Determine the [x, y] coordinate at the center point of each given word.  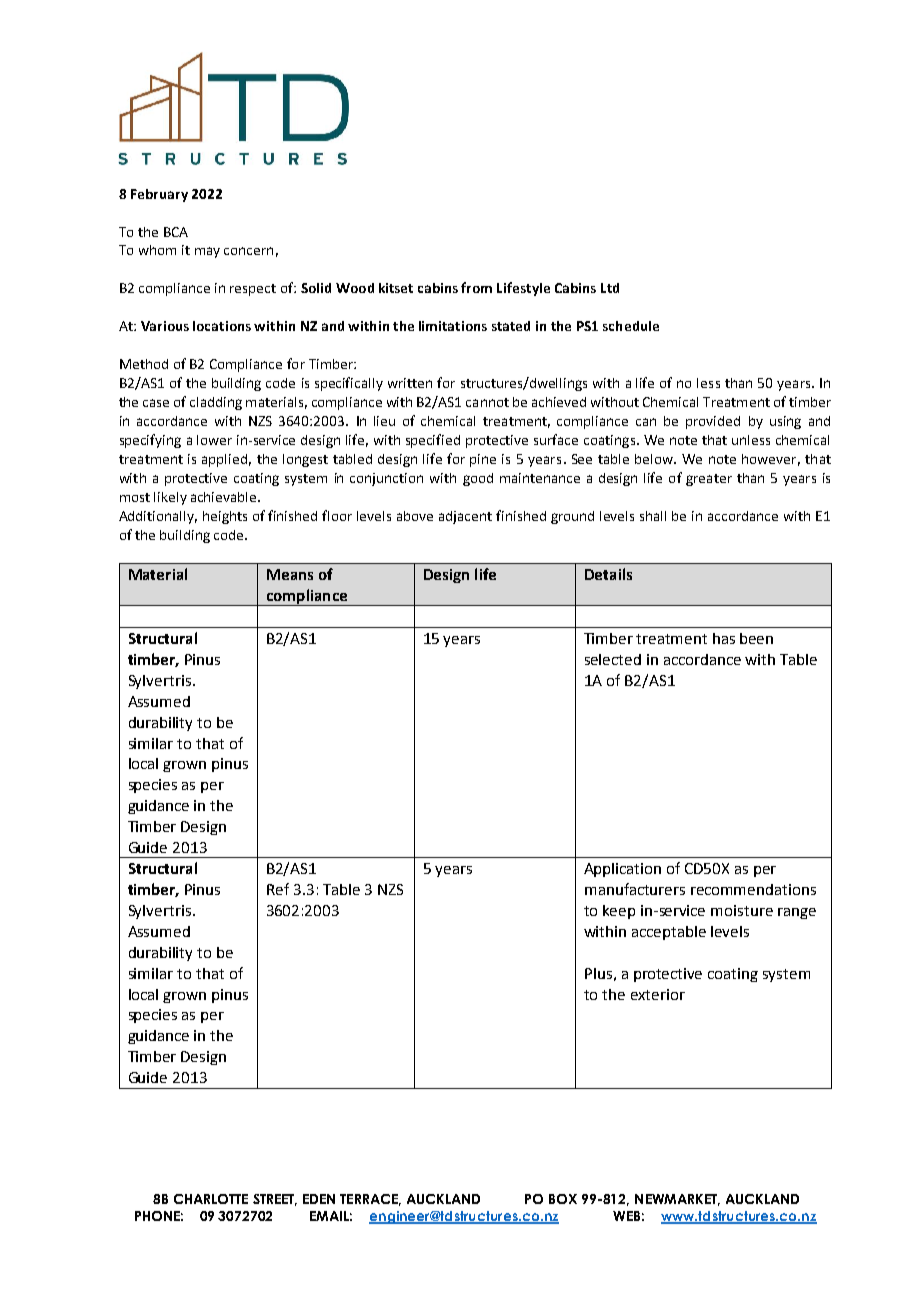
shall [653, 516]
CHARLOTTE [211, 1199]
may [207, 252]
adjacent [465, 517]
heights [225, 517]
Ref [278, 889]
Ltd [610, 288]
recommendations [753, 889]
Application [622, 870]
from [476, 287]
